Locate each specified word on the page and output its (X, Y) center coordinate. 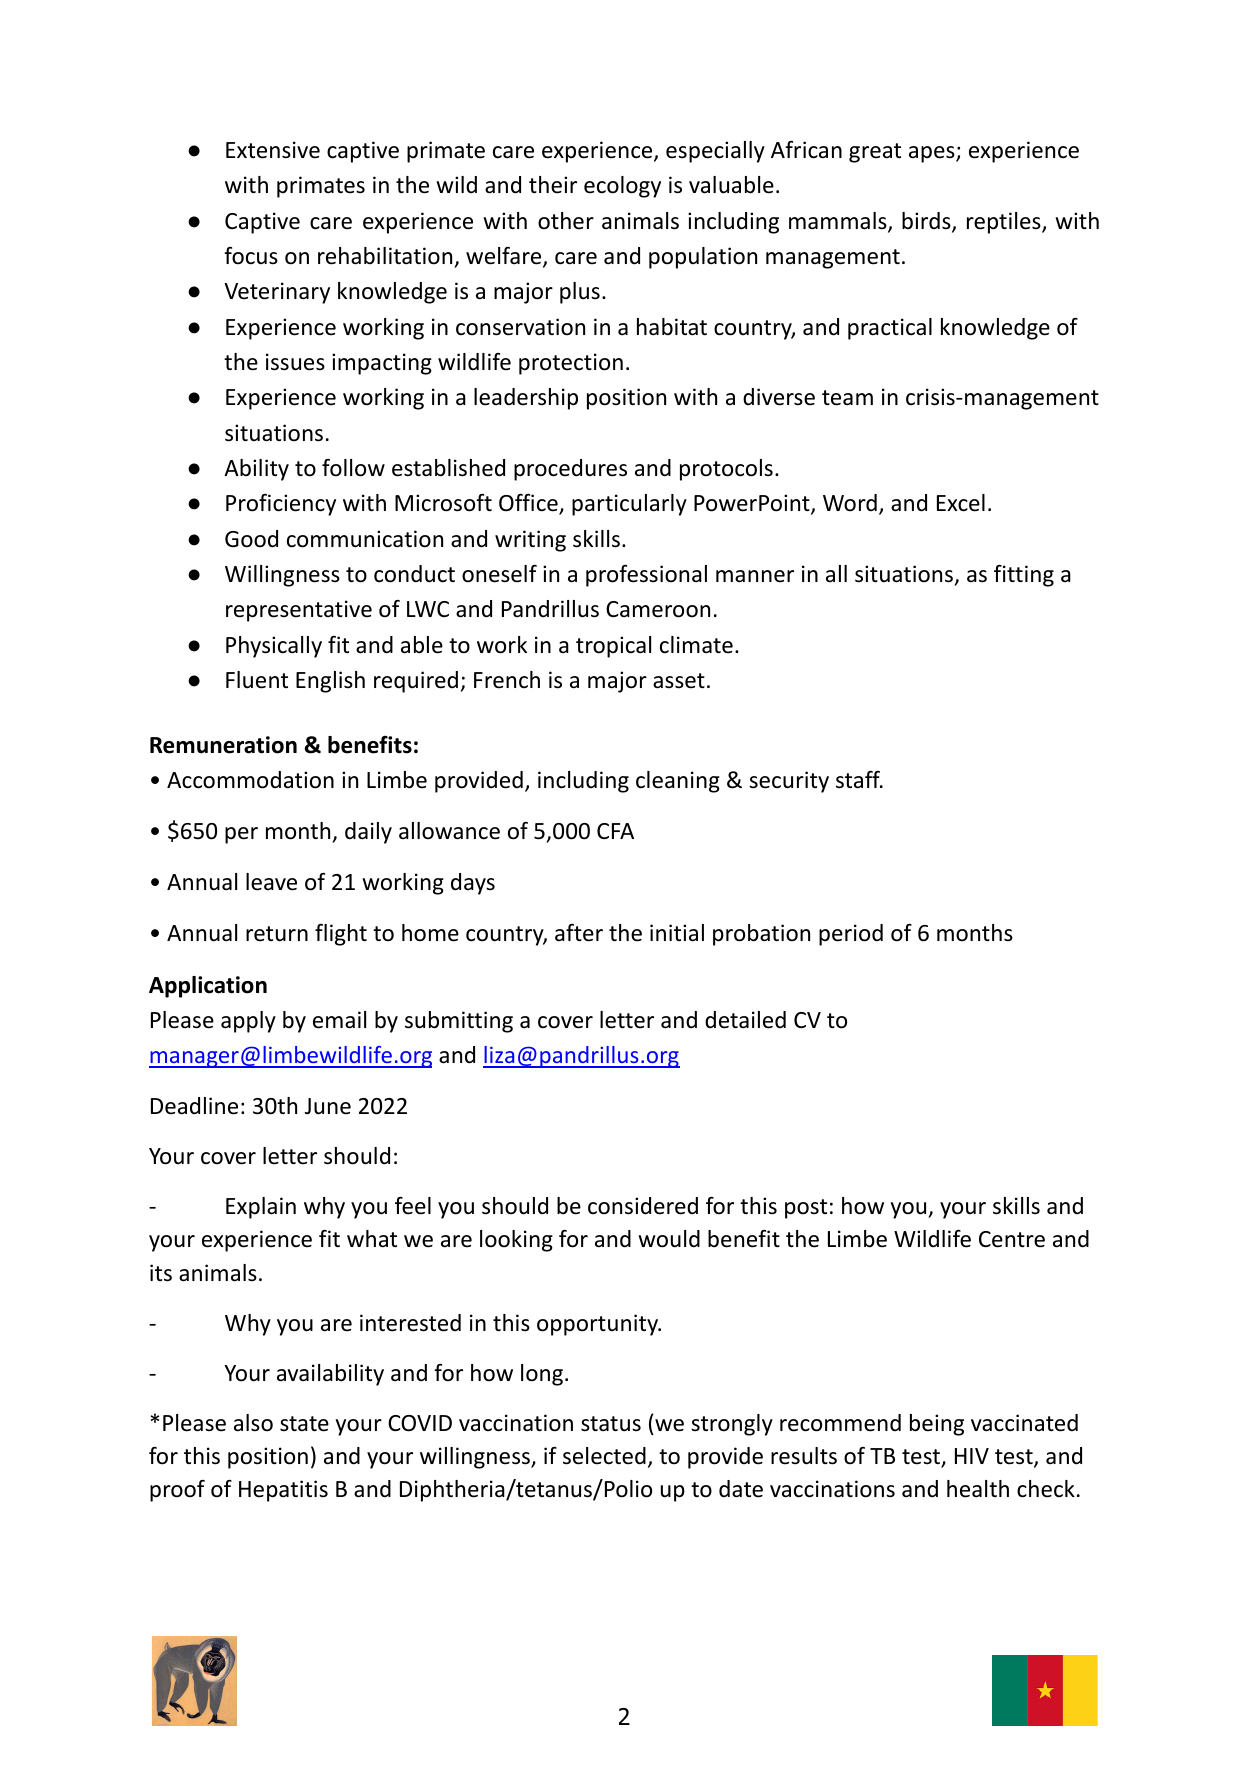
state (304, 1424)
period (851, 935)
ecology (622, 187)
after (579, 933)
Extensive (273, 150)
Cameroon (658, 609)
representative (299, 611)
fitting (1024, 576)
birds (927, 222)
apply (248, 1022)
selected (604, 1456)
